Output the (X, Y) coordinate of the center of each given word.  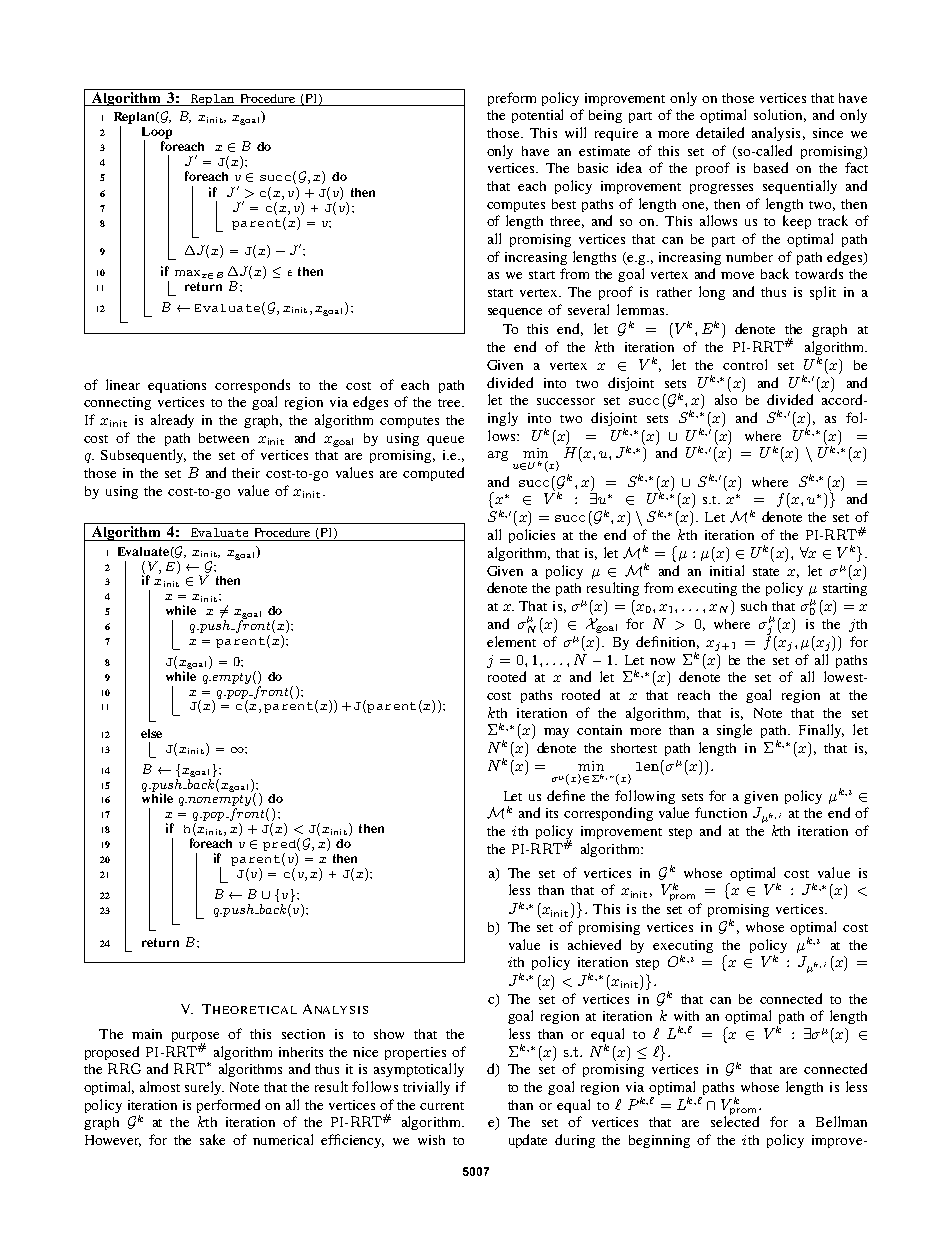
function (721, 812)
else (151, 733)
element (511, 641)
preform (512, 99)
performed (228, 1106)
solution (780, 115)
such (754, 606)
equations (177, 386)
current (442, 1106)
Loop (157, 134)
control (745, 364)
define (566, 795)
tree (450, 403)
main (147, 1034)
